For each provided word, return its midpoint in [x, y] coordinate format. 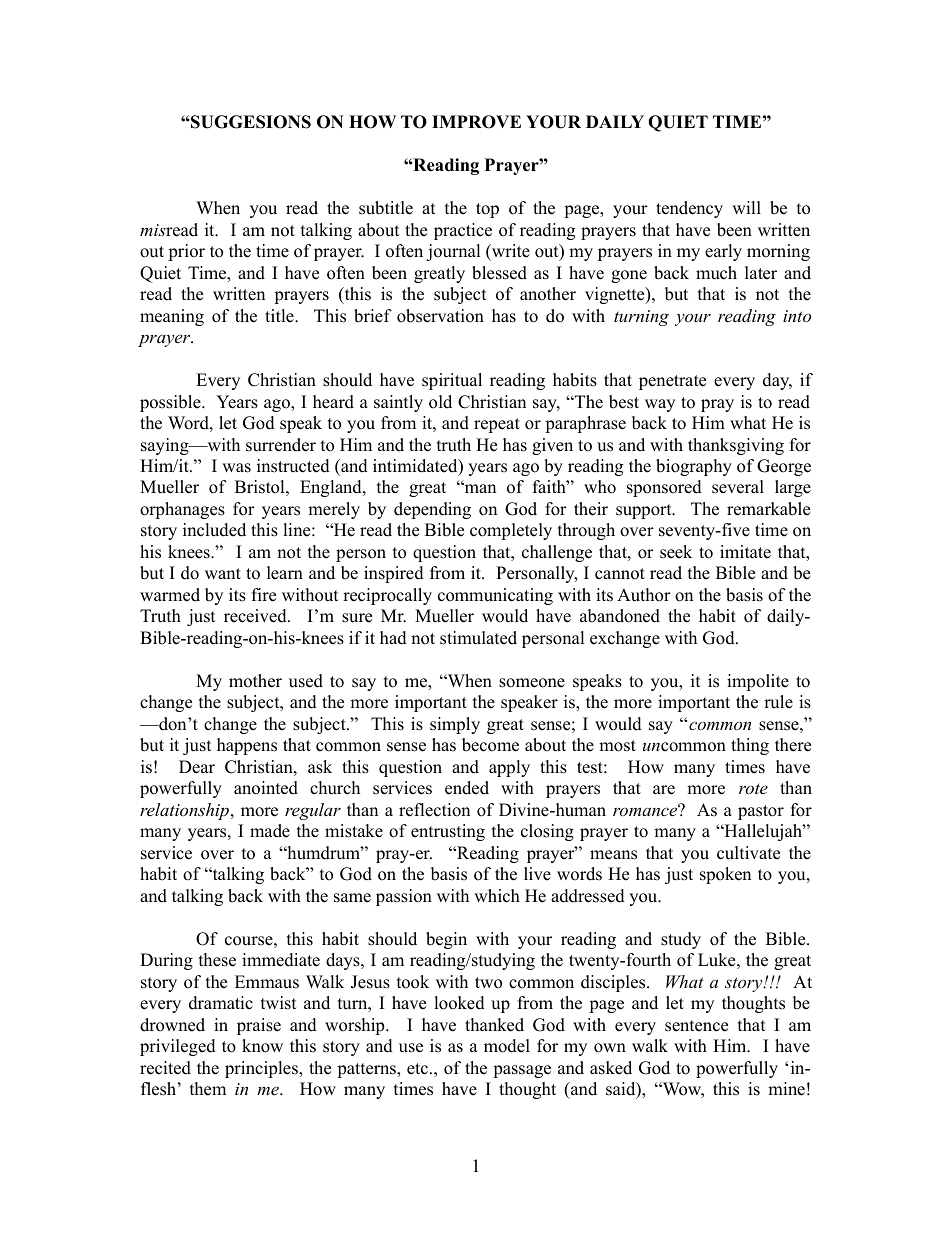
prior [186, 252]
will [746, 207]
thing [750, 746]
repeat [497, 425]
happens [247, 746]
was [236, 468]
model [507, 1046]
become [490, 745]
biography [694, 467]
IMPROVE [476, 122]
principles [262, 1069]
